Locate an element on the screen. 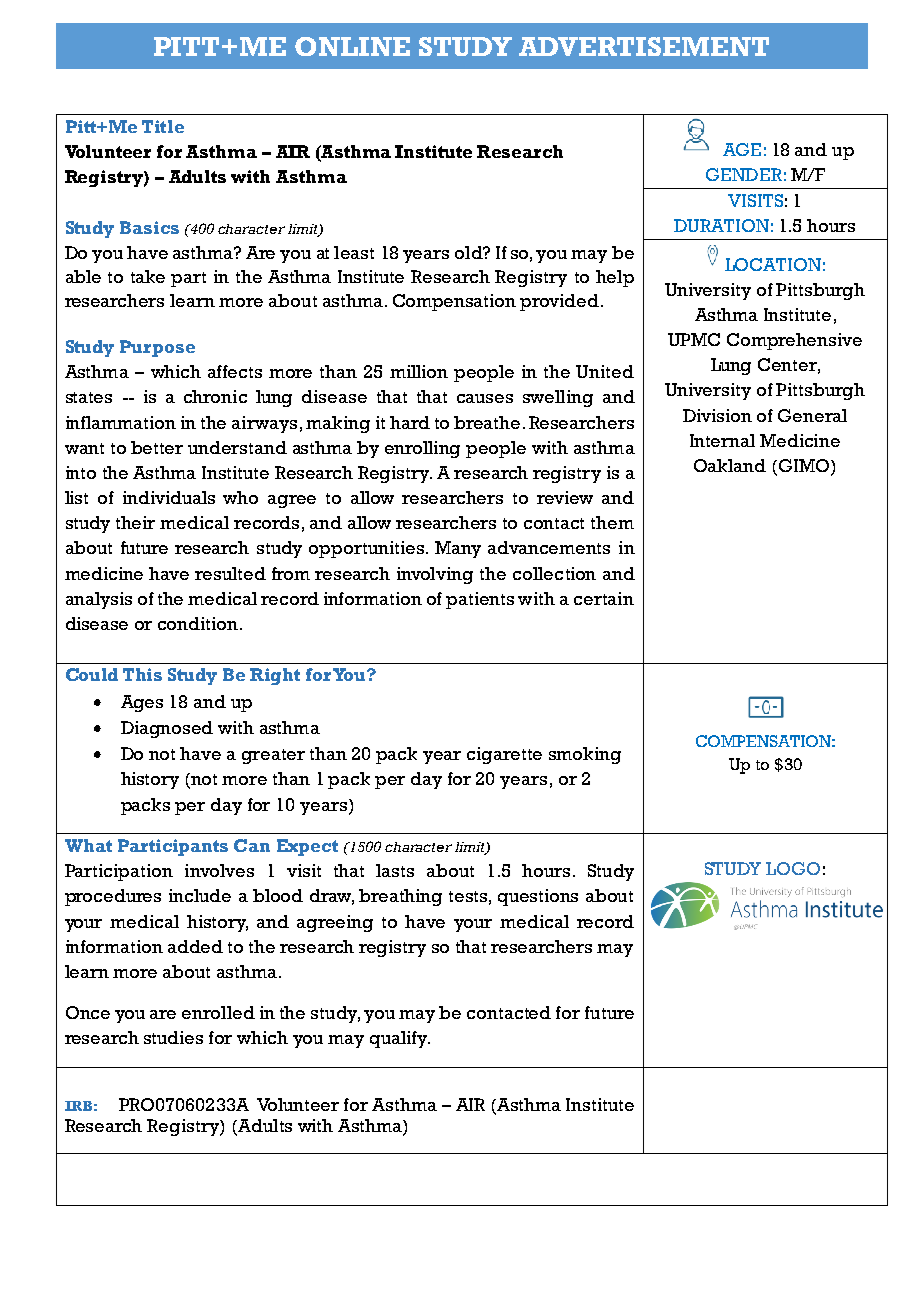 The image size is (924, 1309). ADVERTISEMENT is located at coordinates (644, 46).
